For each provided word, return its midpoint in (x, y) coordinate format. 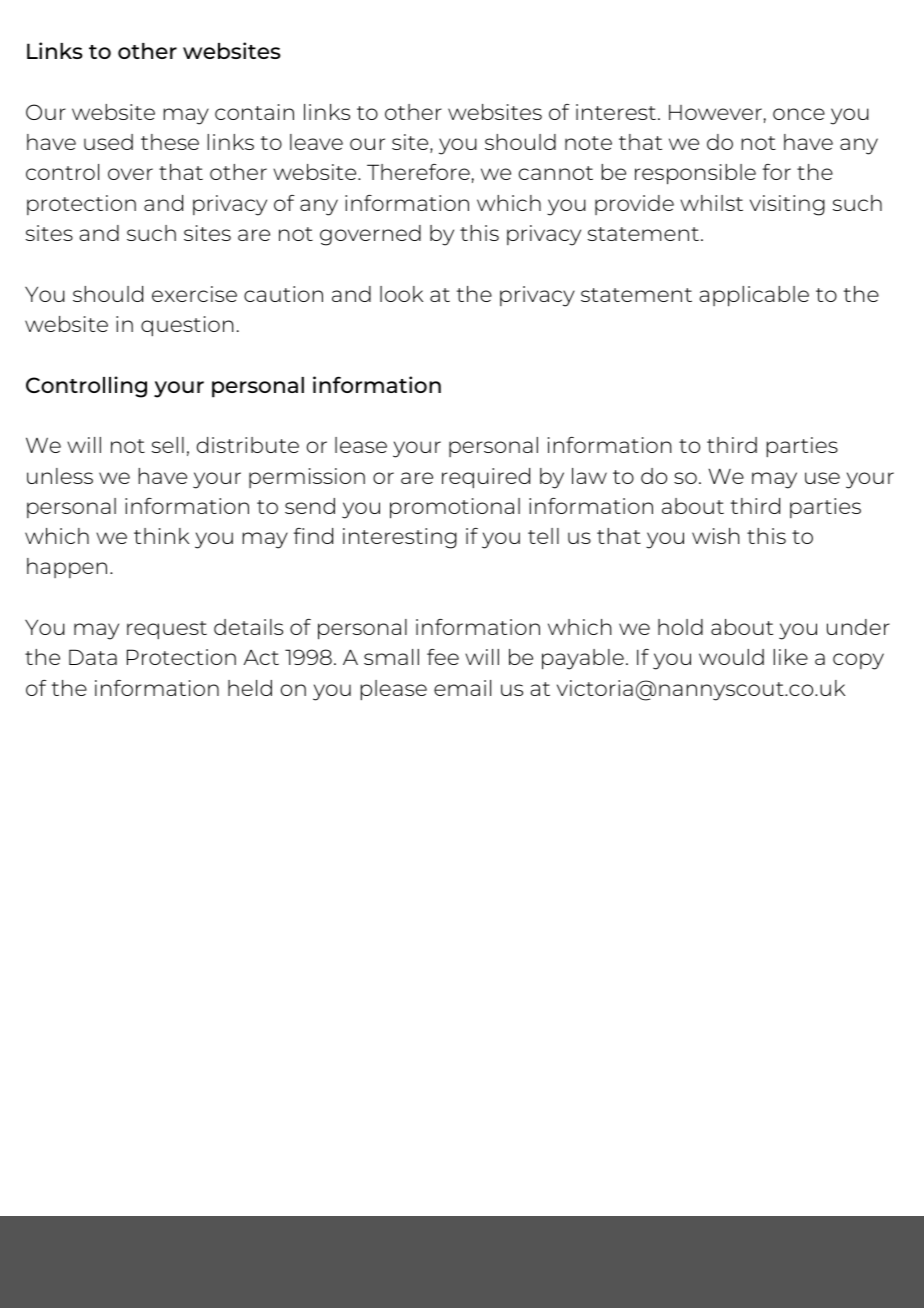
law (589, 476)
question (187, 326)
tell (543, 536)
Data (93, 657)
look (401, 294)
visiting (787, 205)
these (170, 142)
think (161, 536)
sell (168, 445)
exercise (194, 294)
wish (716, 536)
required (486, 478)
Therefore (418, 172)
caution (283, 294)
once (799, 114)
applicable (754, 296)
